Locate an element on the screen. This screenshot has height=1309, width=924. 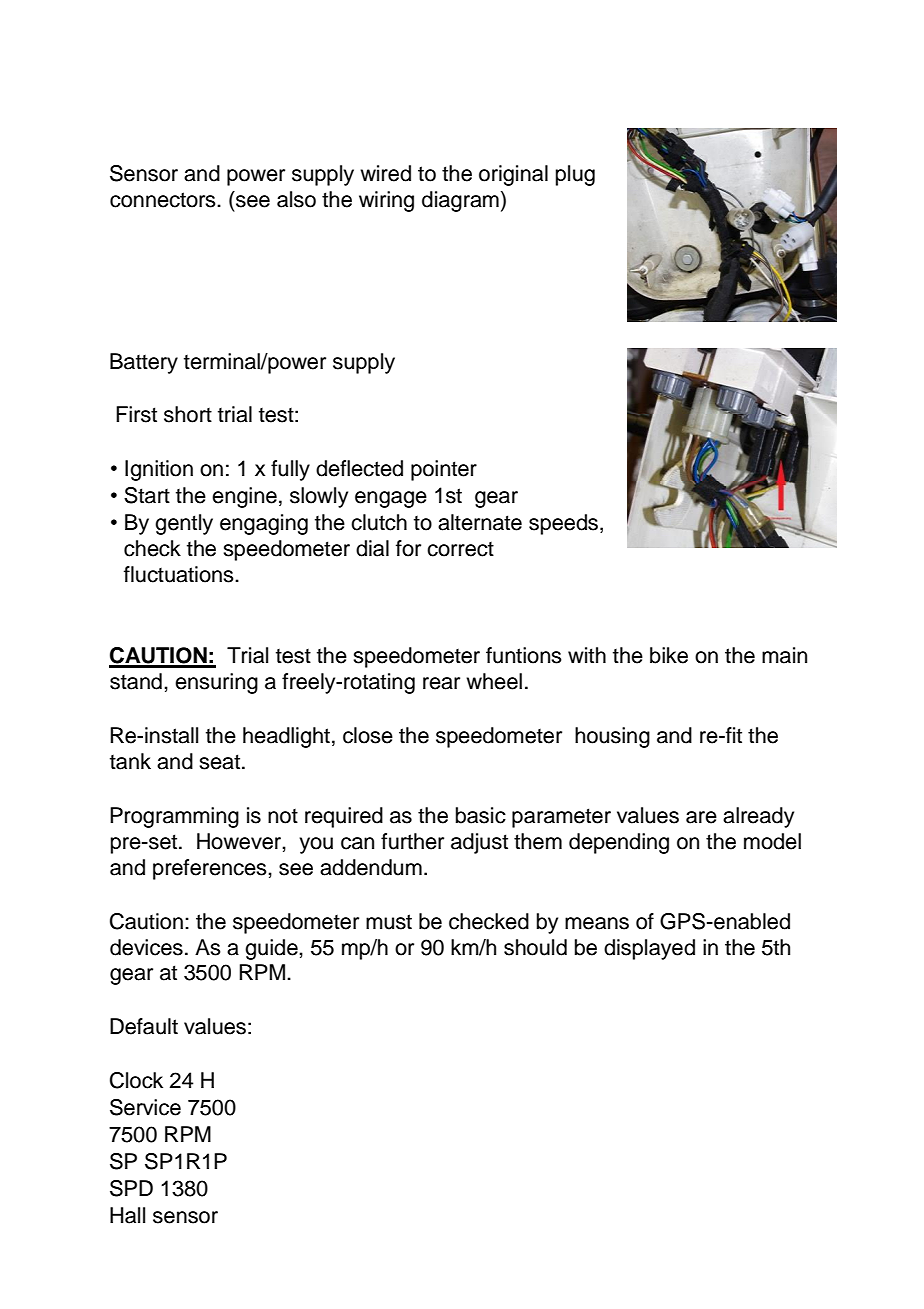
correct is located at coordinates (460, 549).
